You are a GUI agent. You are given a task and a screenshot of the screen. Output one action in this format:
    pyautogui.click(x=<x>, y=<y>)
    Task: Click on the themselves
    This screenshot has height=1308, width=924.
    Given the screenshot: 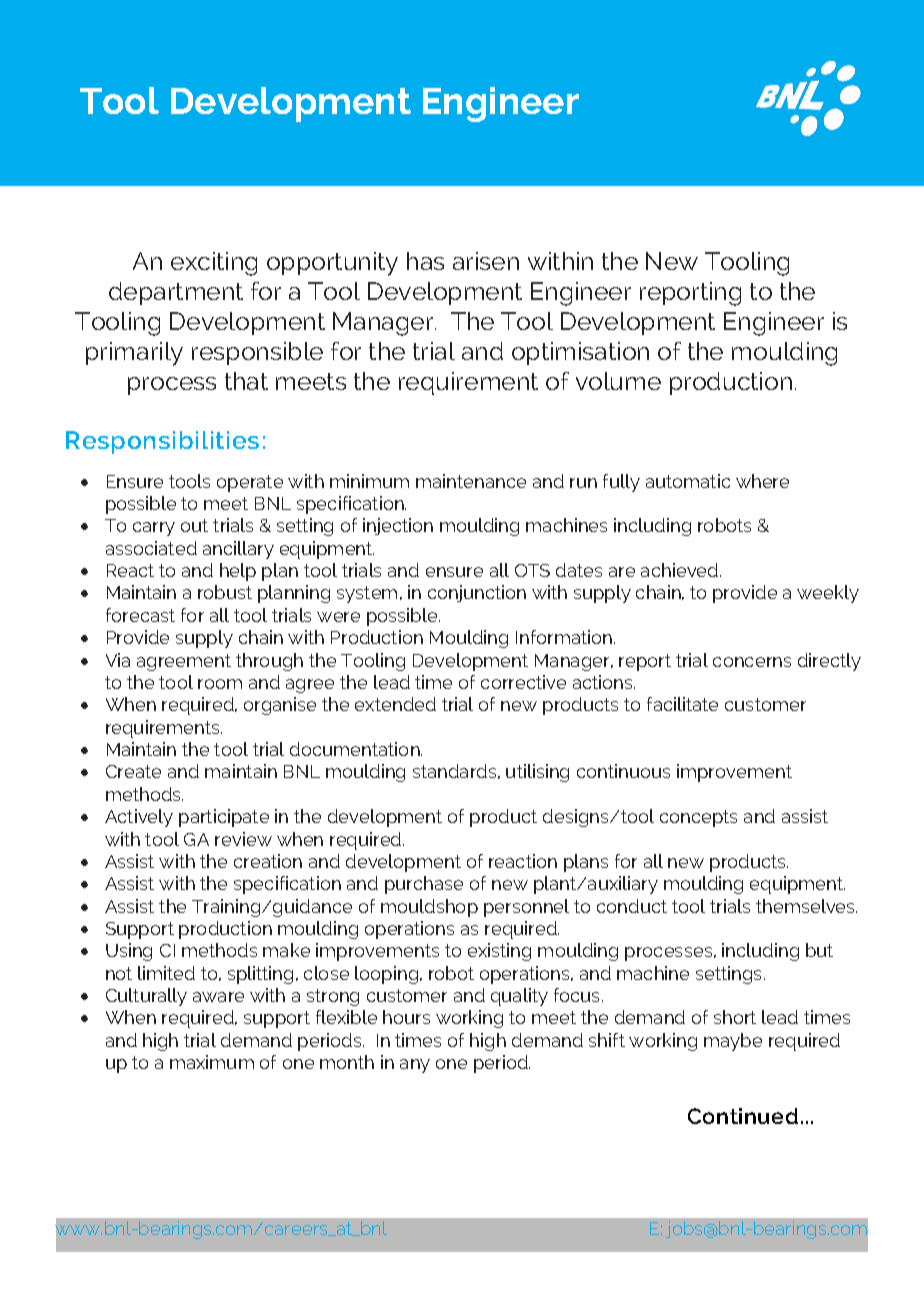 What is the action you would take?
    pyautogui.click(x=806, y=906)
